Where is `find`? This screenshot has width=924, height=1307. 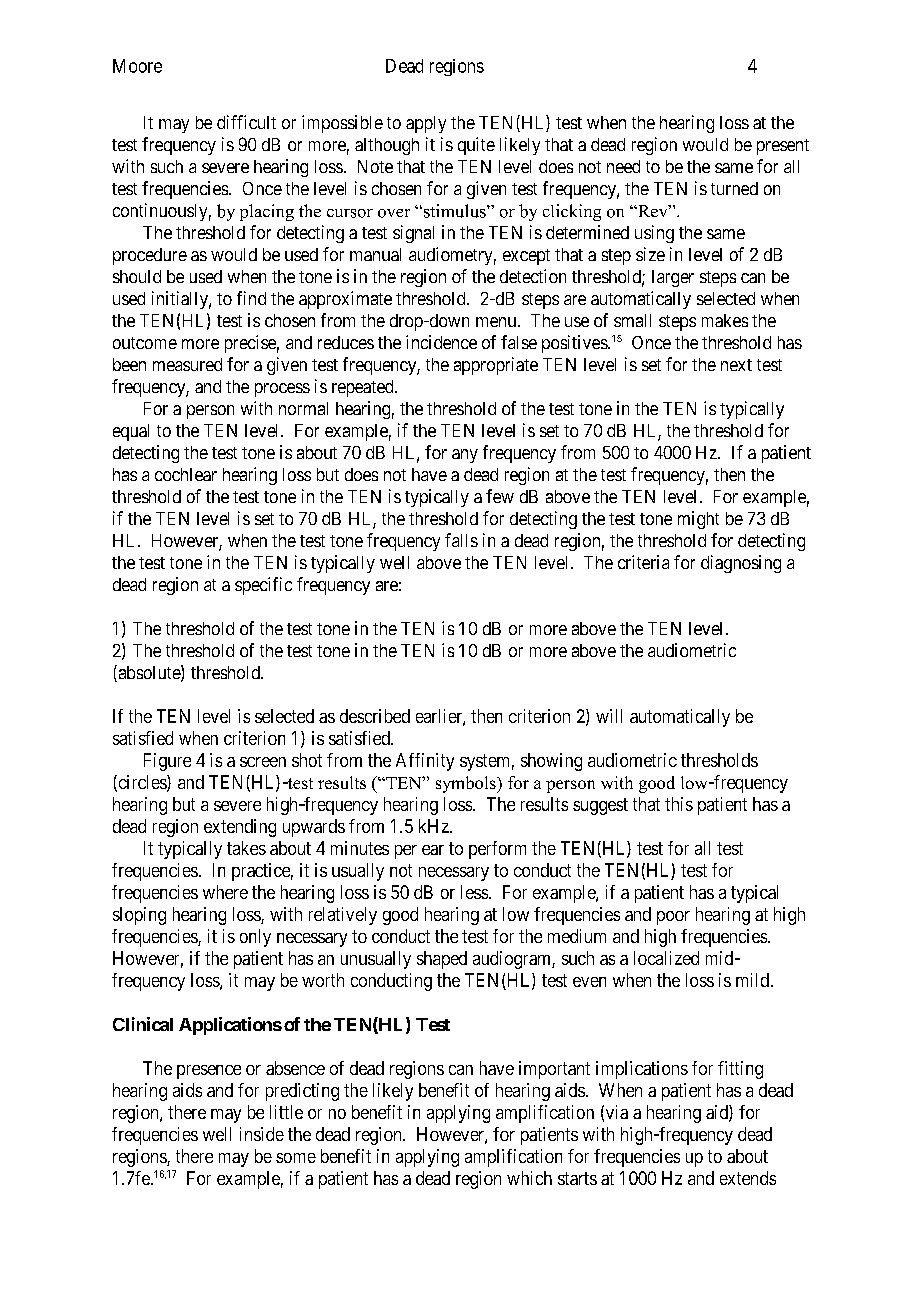 find is located at coordinates (251, 298).
